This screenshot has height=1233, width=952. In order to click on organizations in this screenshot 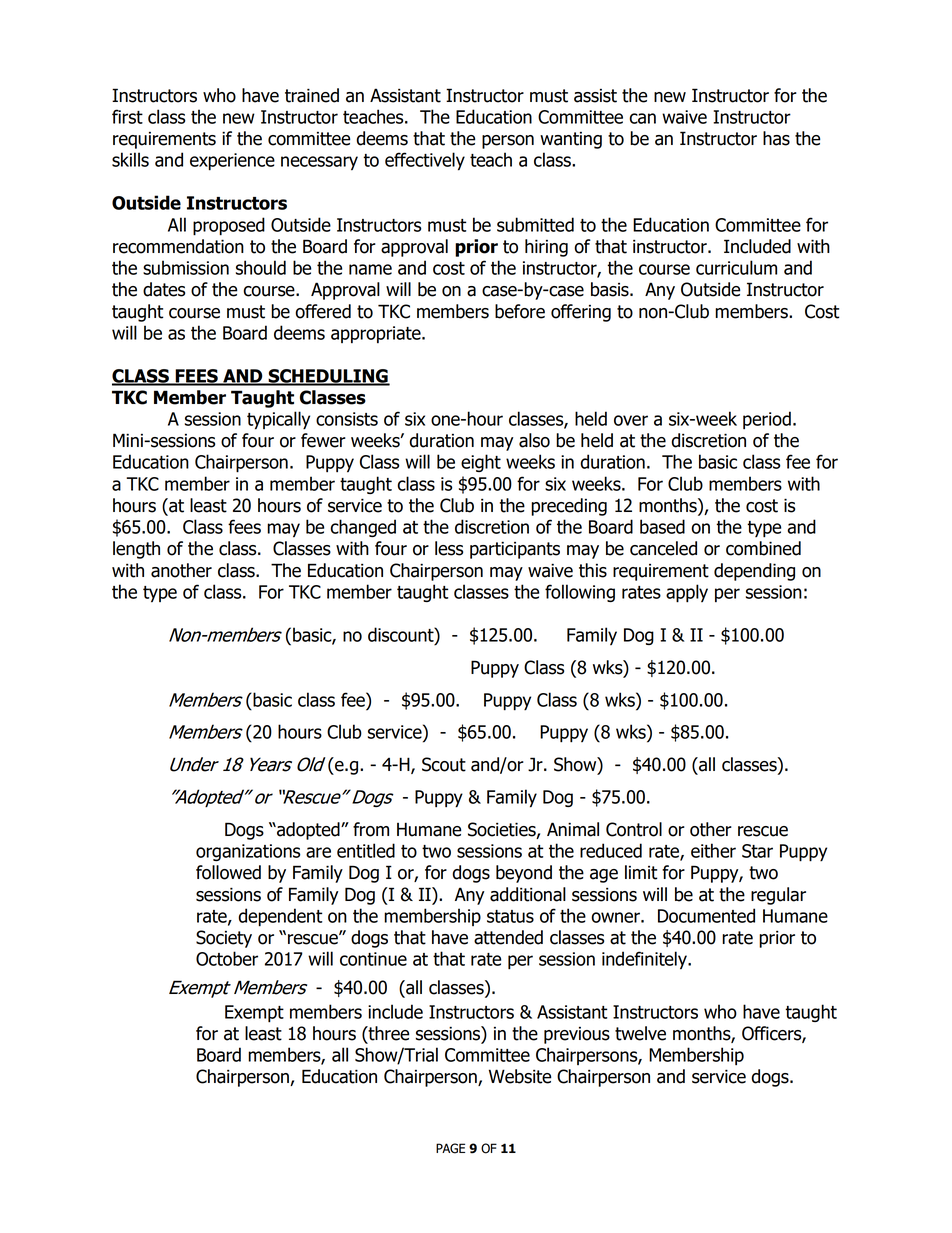, I will do `click(248, 852)`.
